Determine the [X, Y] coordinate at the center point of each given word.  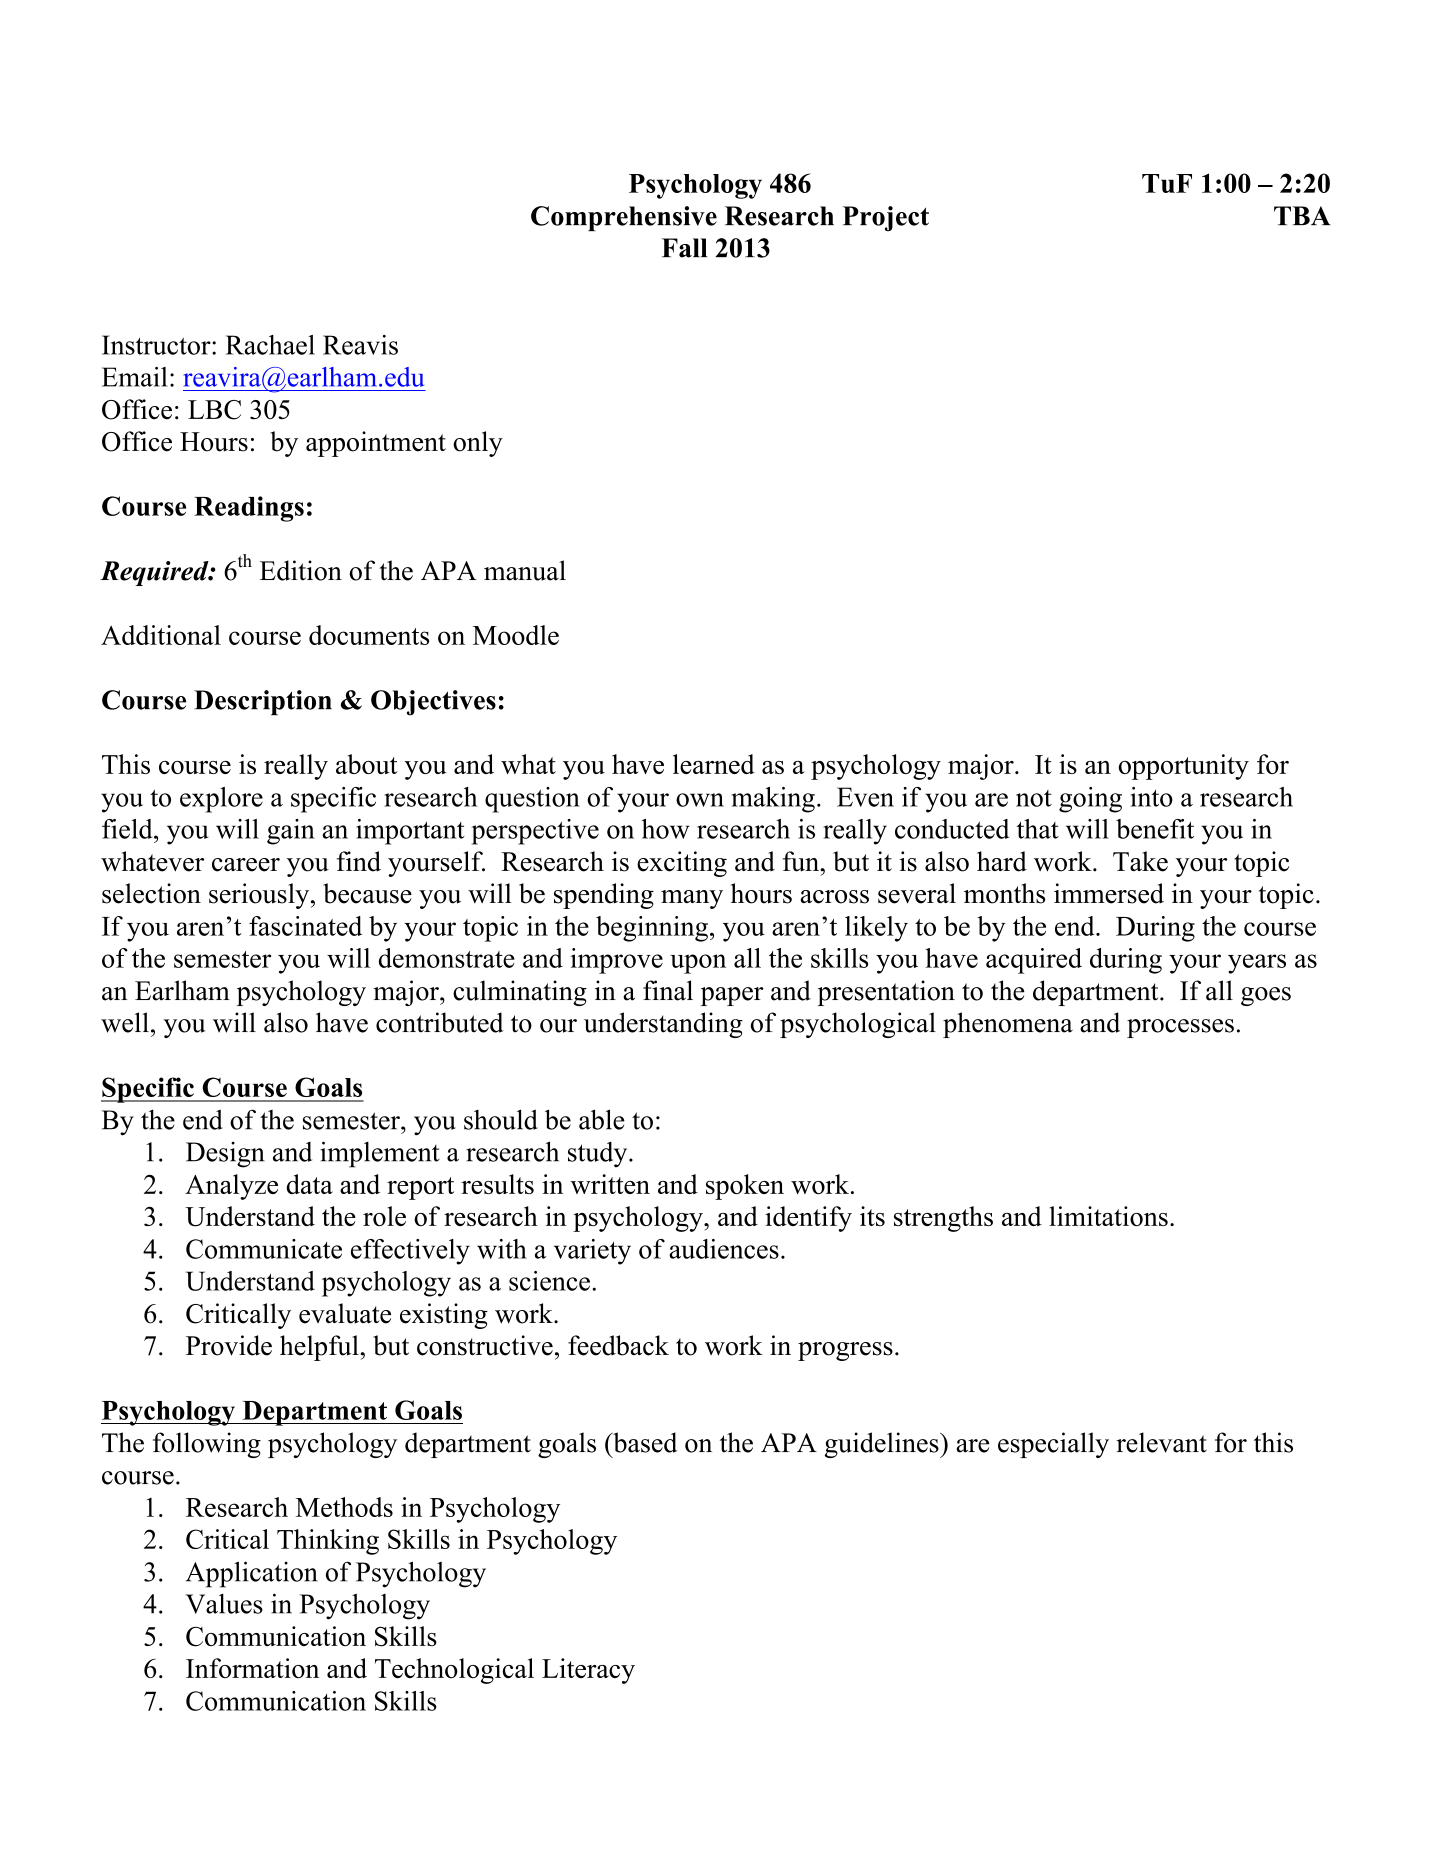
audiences [724, 1249]
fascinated [305, 926]
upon [698, 964]
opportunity [1184, 767]
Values [224, 1604]
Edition [301, 570]
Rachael [270, 345]
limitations [1108, 1216]
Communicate [264, 1249]
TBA [1302, 215]
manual [525, 570]
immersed [1109, 893]
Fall [684, 248]
